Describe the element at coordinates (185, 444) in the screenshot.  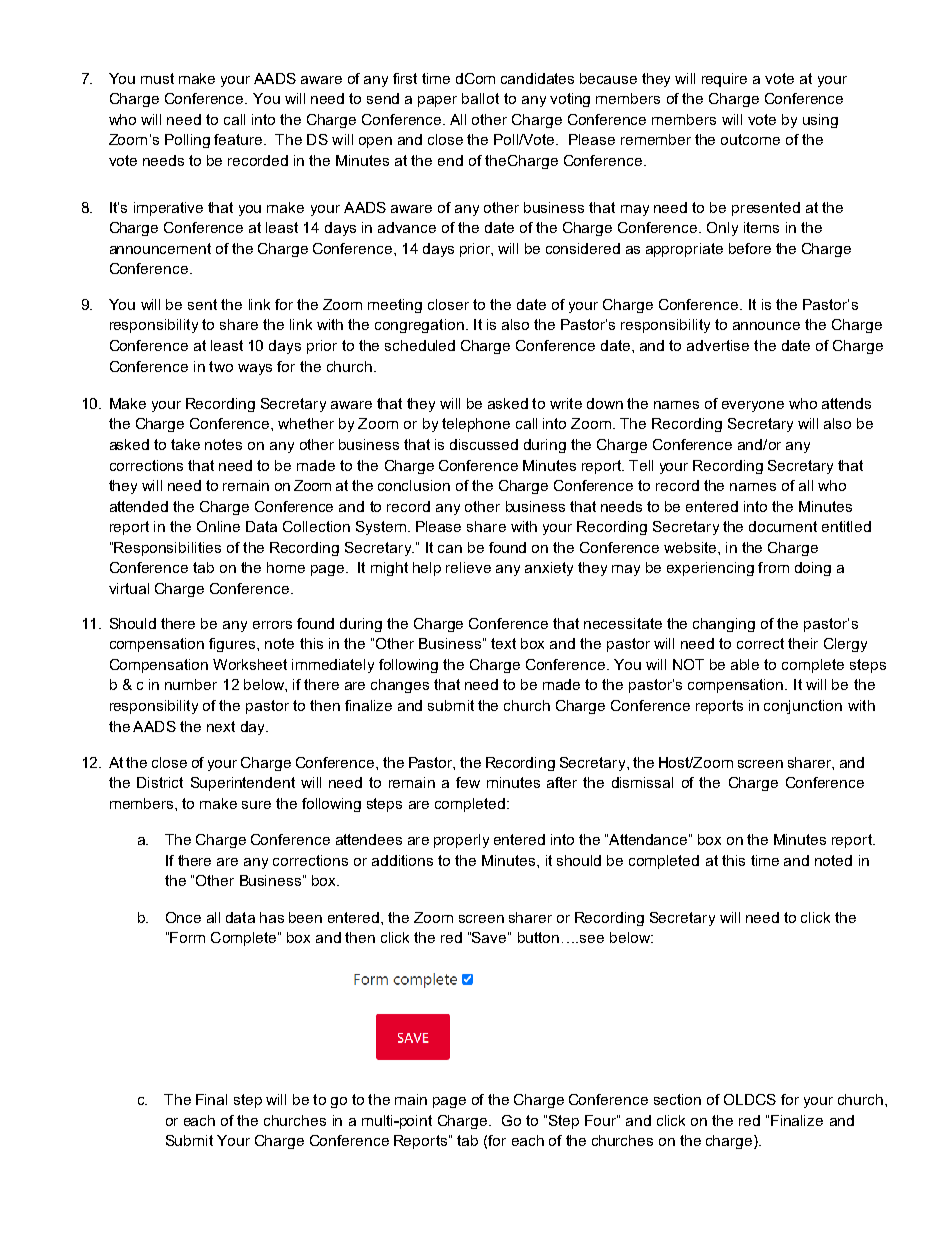
I see `take` at that location.
